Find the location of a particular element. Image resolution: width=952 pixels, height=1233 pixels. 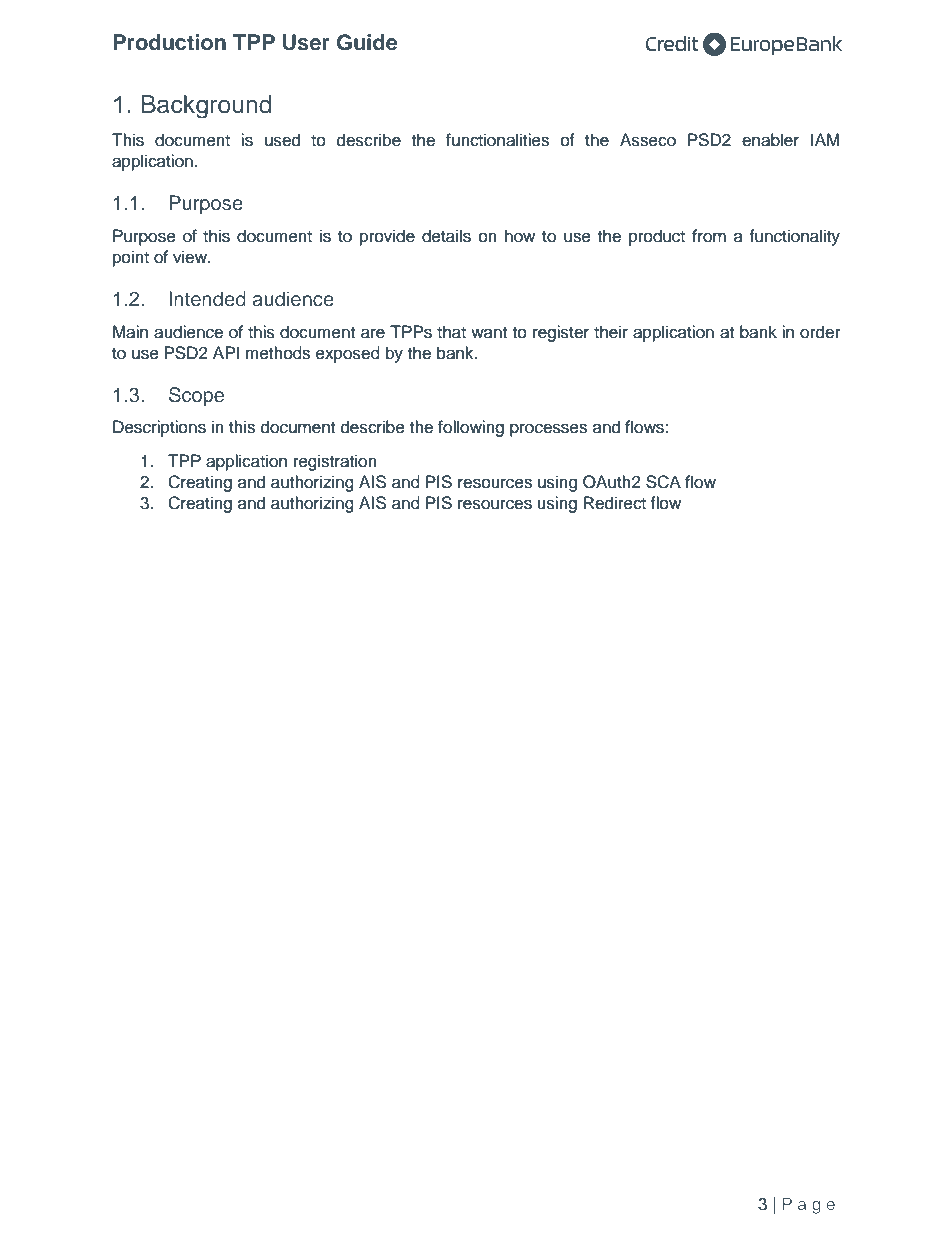

Guide is located at coordinates (367, 42).
